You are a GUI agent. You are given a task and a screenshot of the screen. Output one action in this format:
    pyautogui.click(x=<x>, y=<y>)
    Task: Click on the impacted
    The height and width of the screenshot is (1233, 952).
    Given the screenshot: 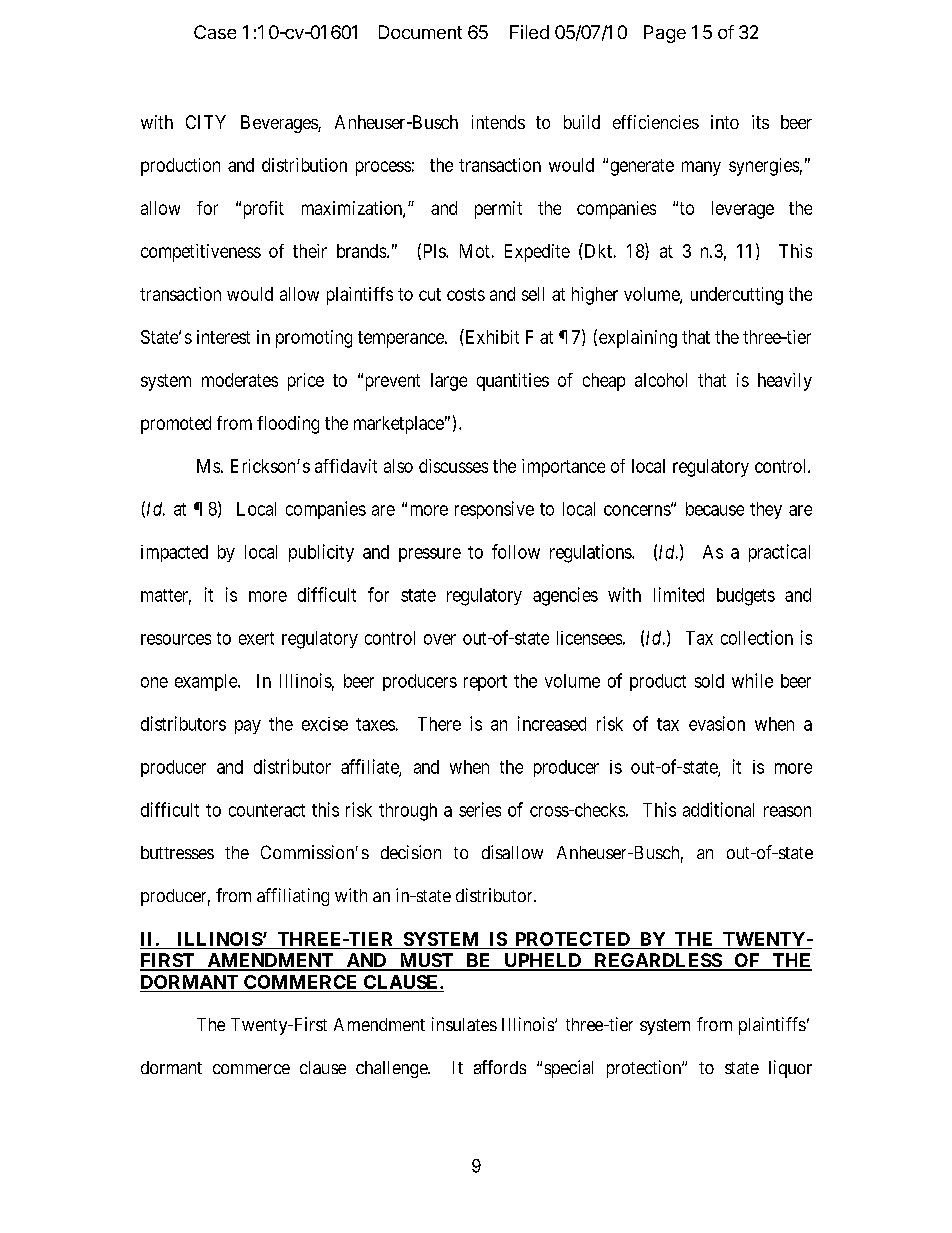 What is the action you would take?
    pyautogui.click(x=174, y=553)
